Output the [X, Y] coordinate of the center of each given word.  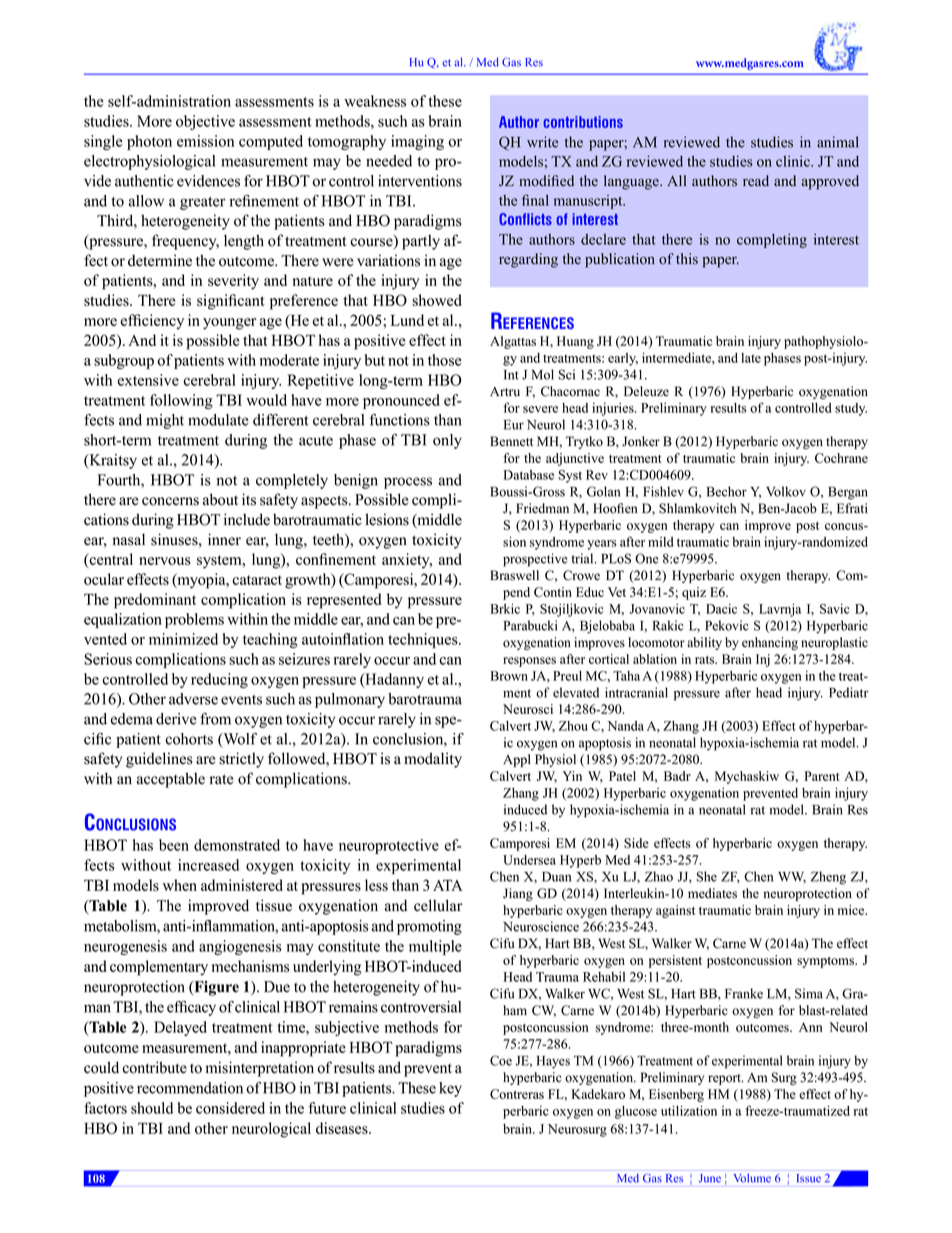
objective [205, 122]
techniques [424, 640]
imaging [417, 142]
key [450, 1089]
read [756, 181]
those [445, 360]
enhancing [770, 643]
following [181, 401]
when [180, 885]
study [851, 409]
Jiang [518, 894]
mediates [712, 893]
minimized [183, 639]
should [152, 1108]
